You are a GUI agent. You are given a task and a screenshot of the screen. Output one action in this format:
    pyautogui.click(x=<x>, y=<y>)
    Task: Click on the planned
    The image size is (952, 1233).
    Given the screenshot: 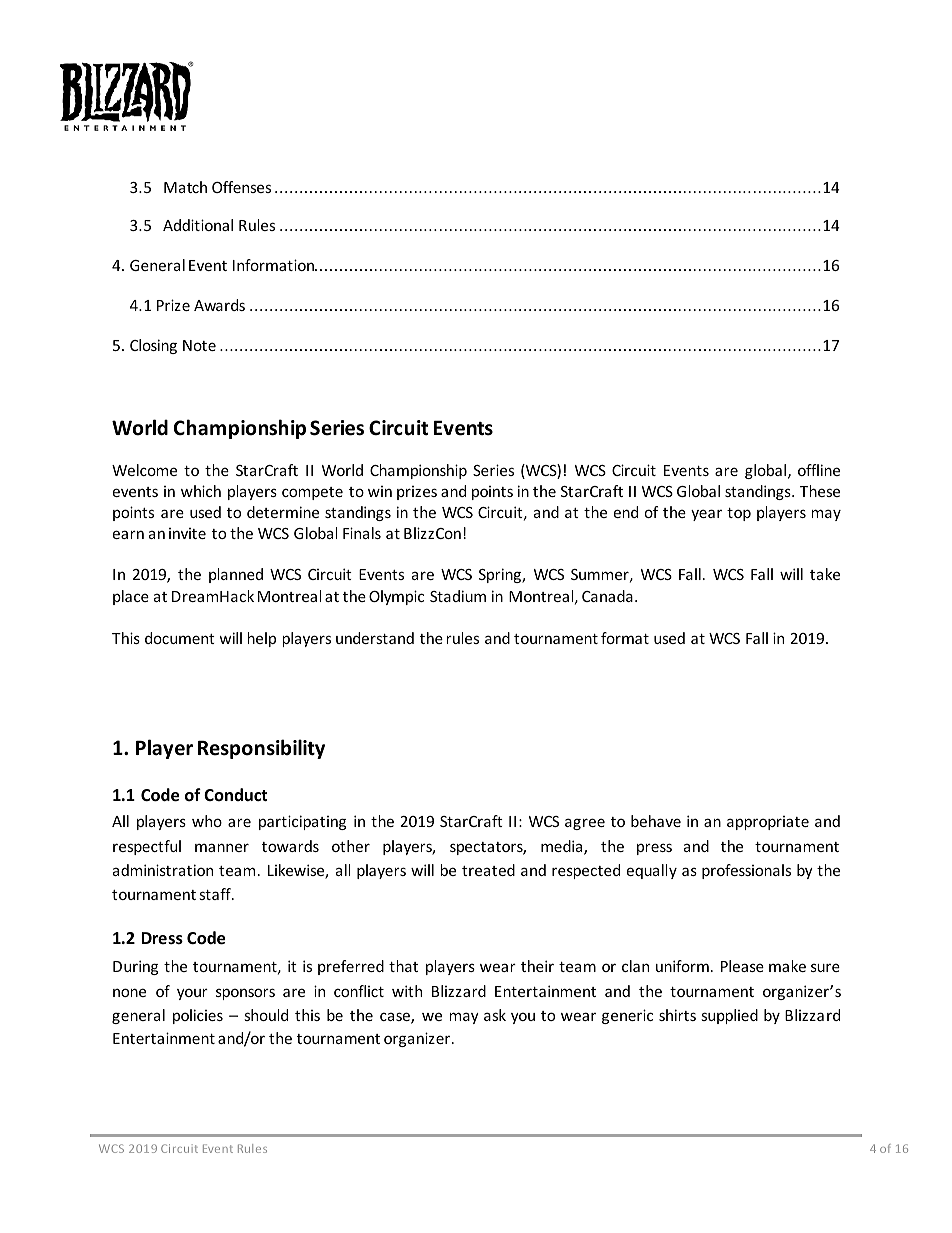 What is the action you would take?
    pyautogui.click(x=236, y=575)
